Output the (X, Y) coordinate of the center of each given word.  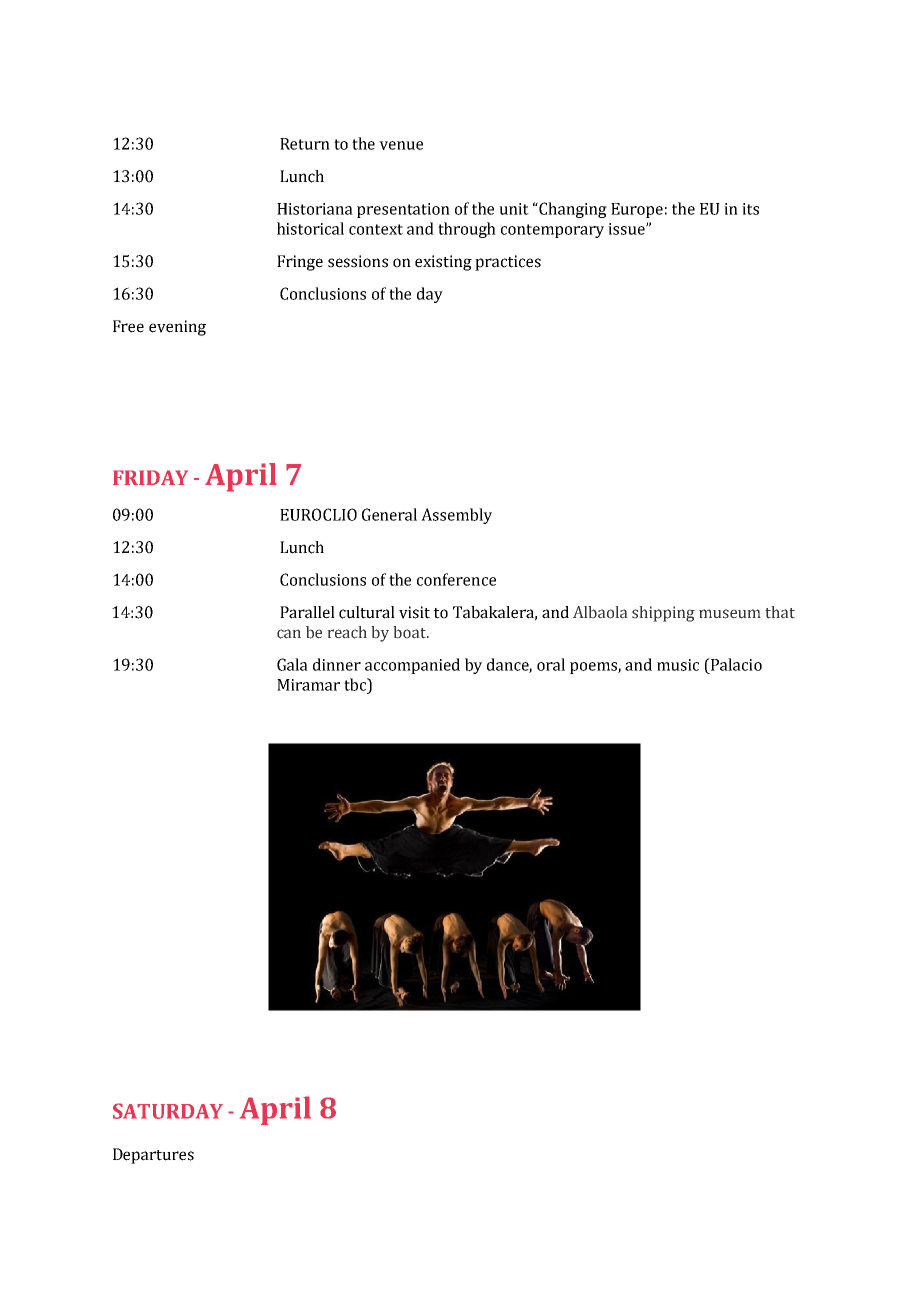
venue (401, 145)
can (289, 634)
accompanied (412, 666)
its (750, 209)
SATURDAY (168, 1111)
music (678, 665)
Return (305, 144)
